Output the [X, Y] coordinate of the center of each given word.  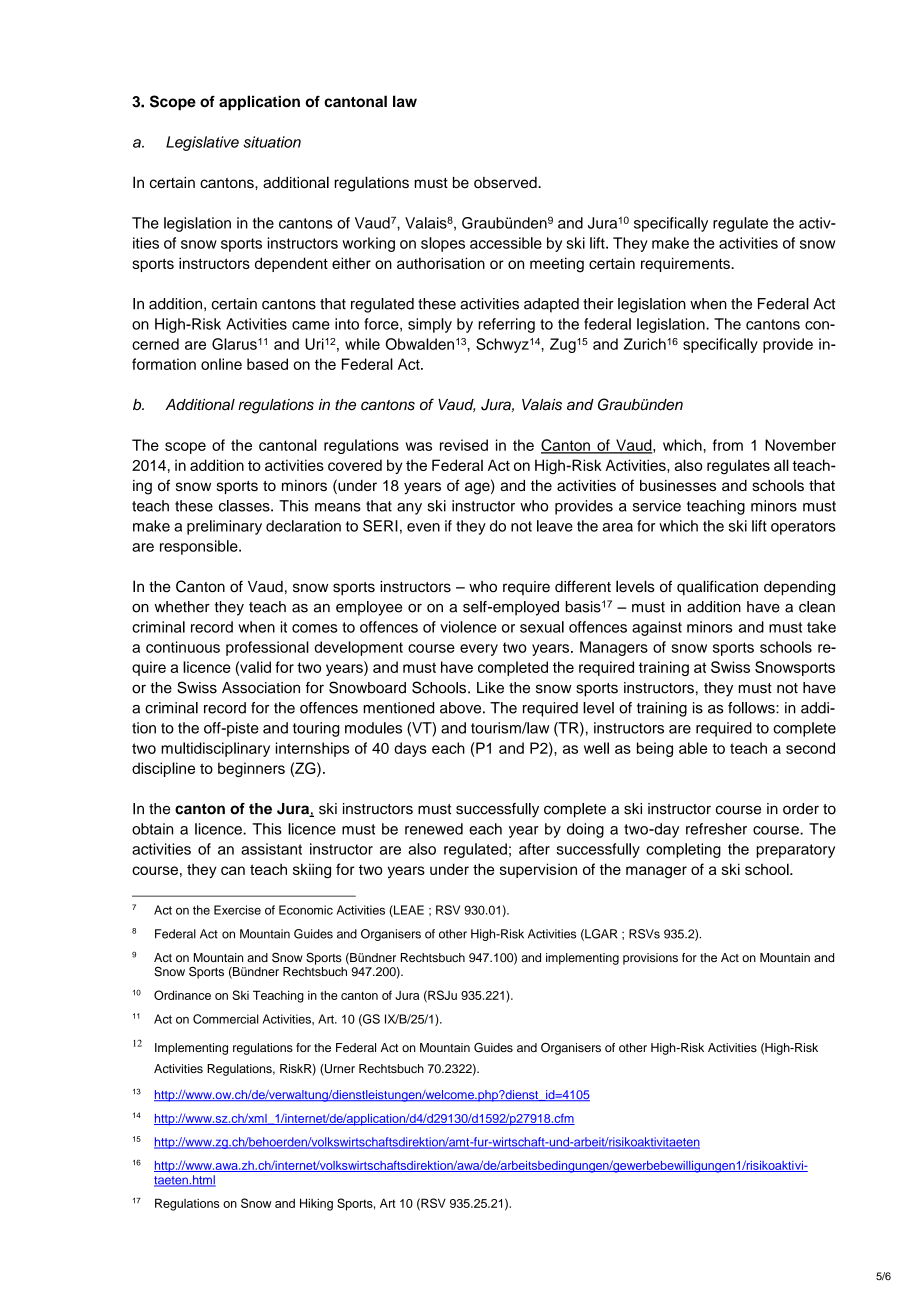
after [534, 849]
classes [245, 506]
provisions [650, 959]
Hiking [316, 1204]
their [598, 304]
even [423, 527]
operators [803, 528]
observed [506, 182]
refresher [716, 829]
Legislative [202, 143]
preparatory [795, 851]
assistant [271, 849]
